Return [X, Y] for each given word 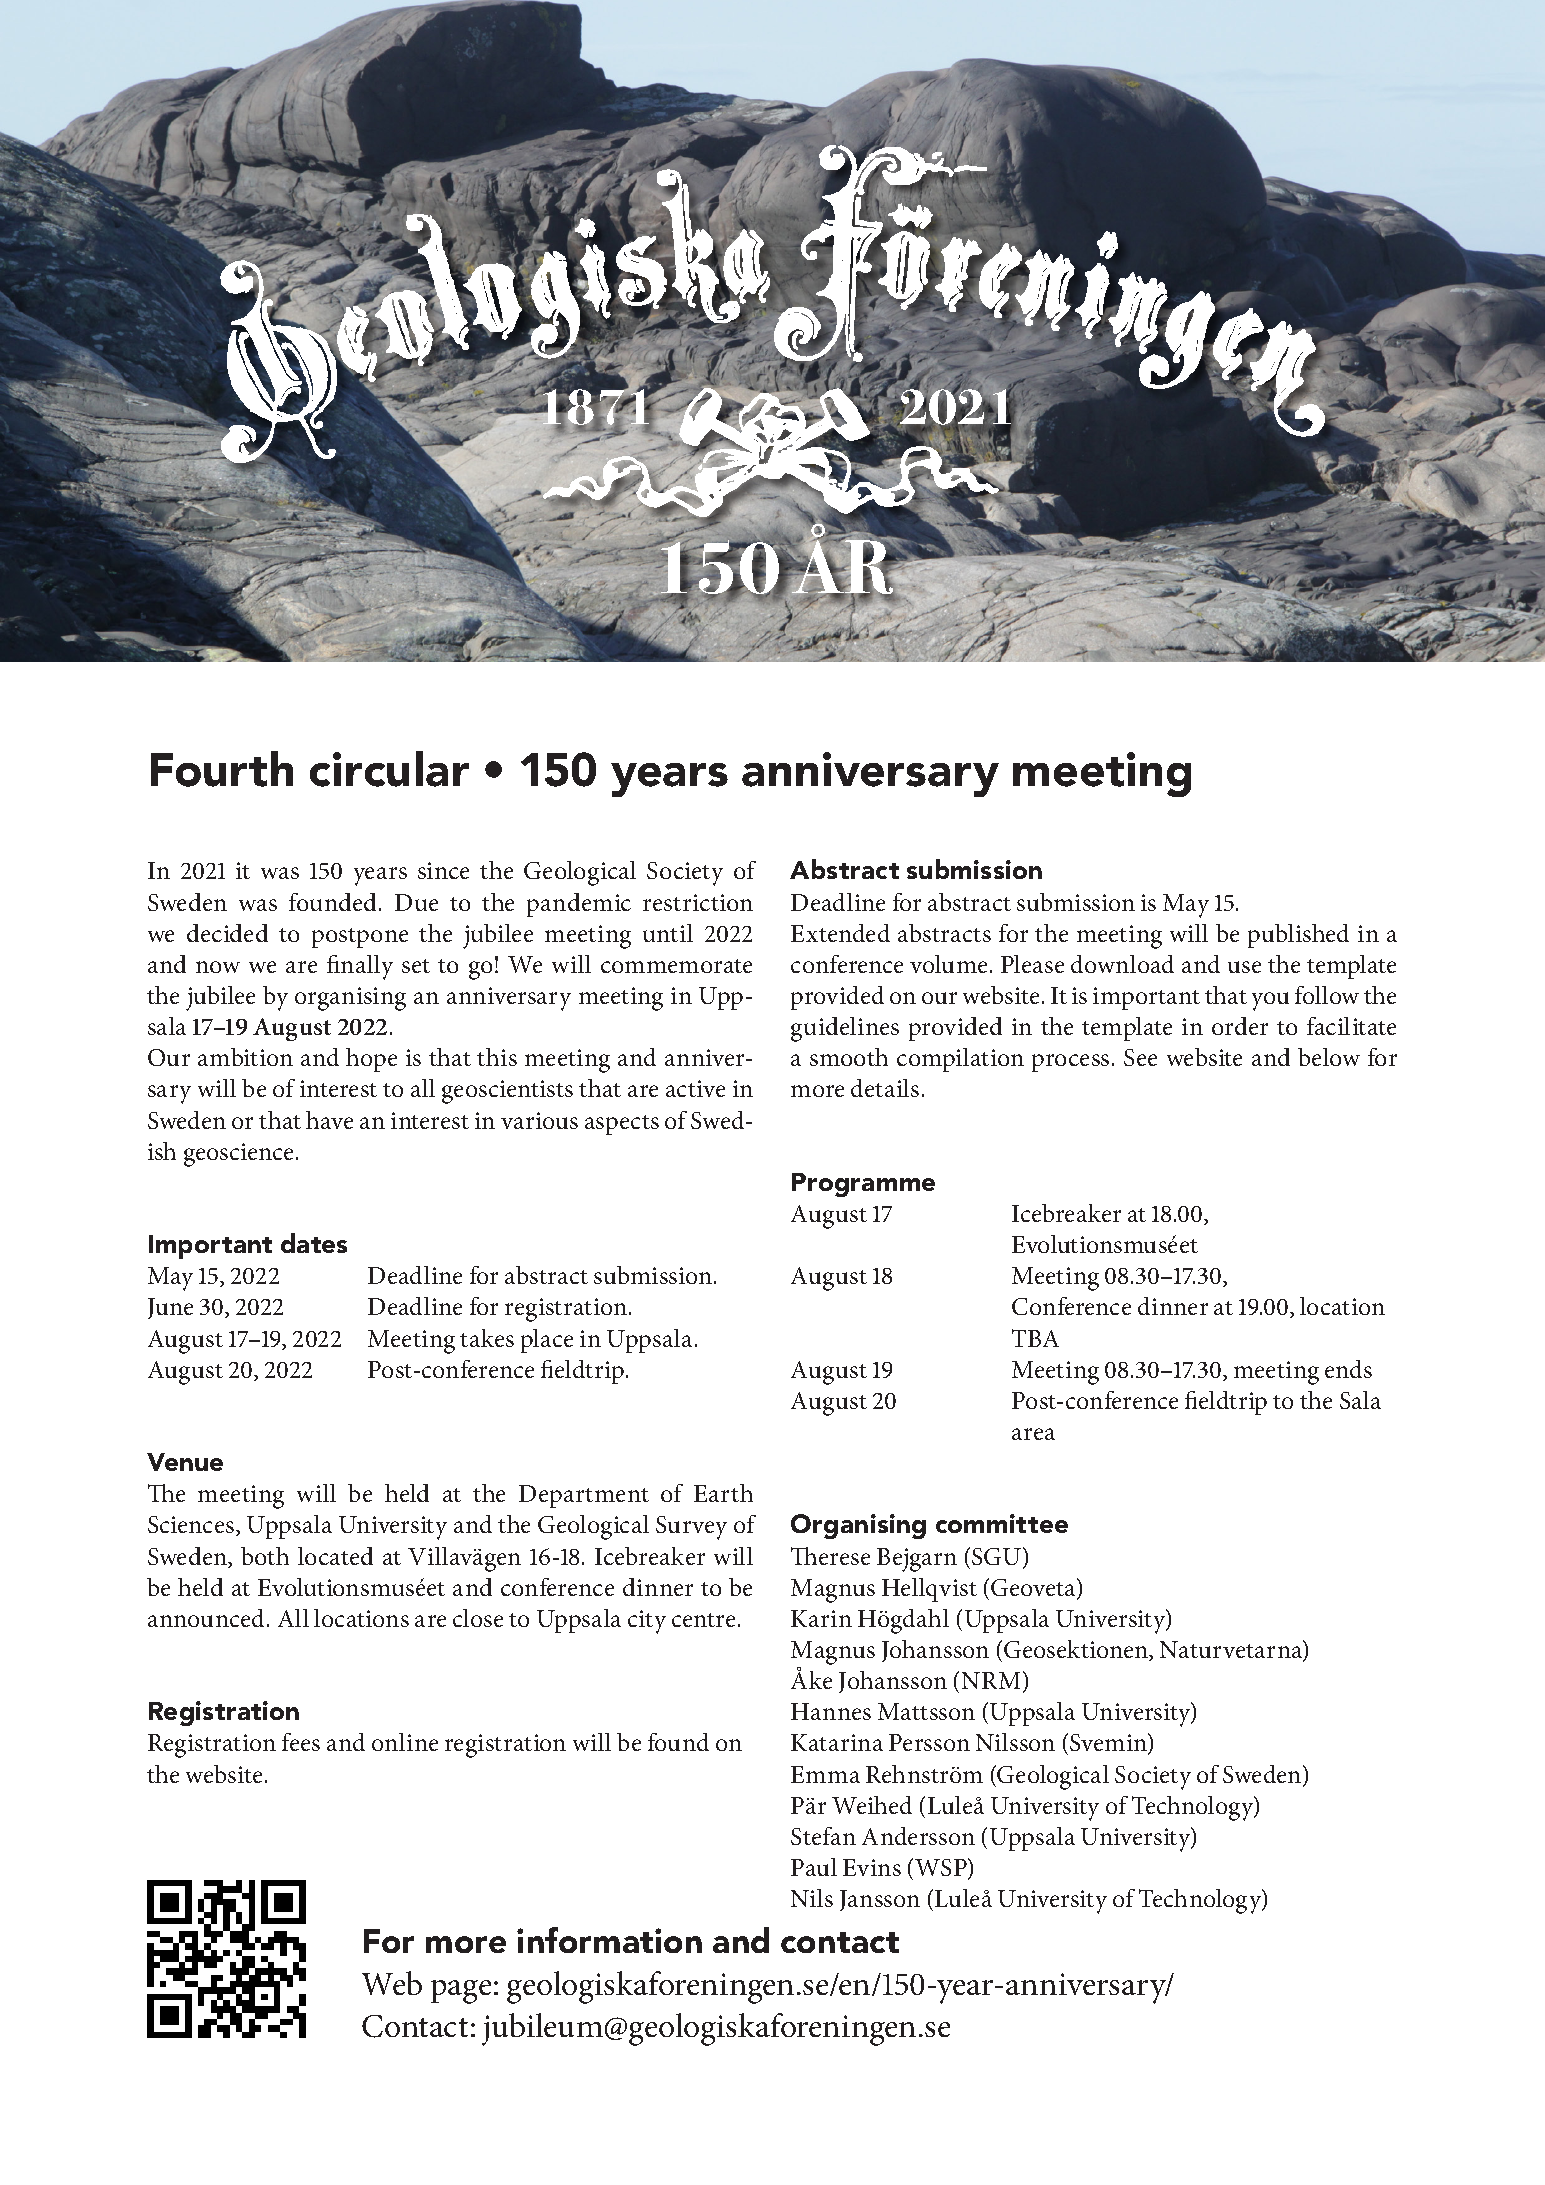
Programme [863, 1185]
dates [314, 1243]
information [609, 1940]
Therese [830, 1556]
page [461, 1992]
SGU [996, 1556]
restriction [698, 902]
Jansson [880, 1900]
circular [389, 769]
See [1140, 1057]
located [335, 1556]
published [1298, 936]
